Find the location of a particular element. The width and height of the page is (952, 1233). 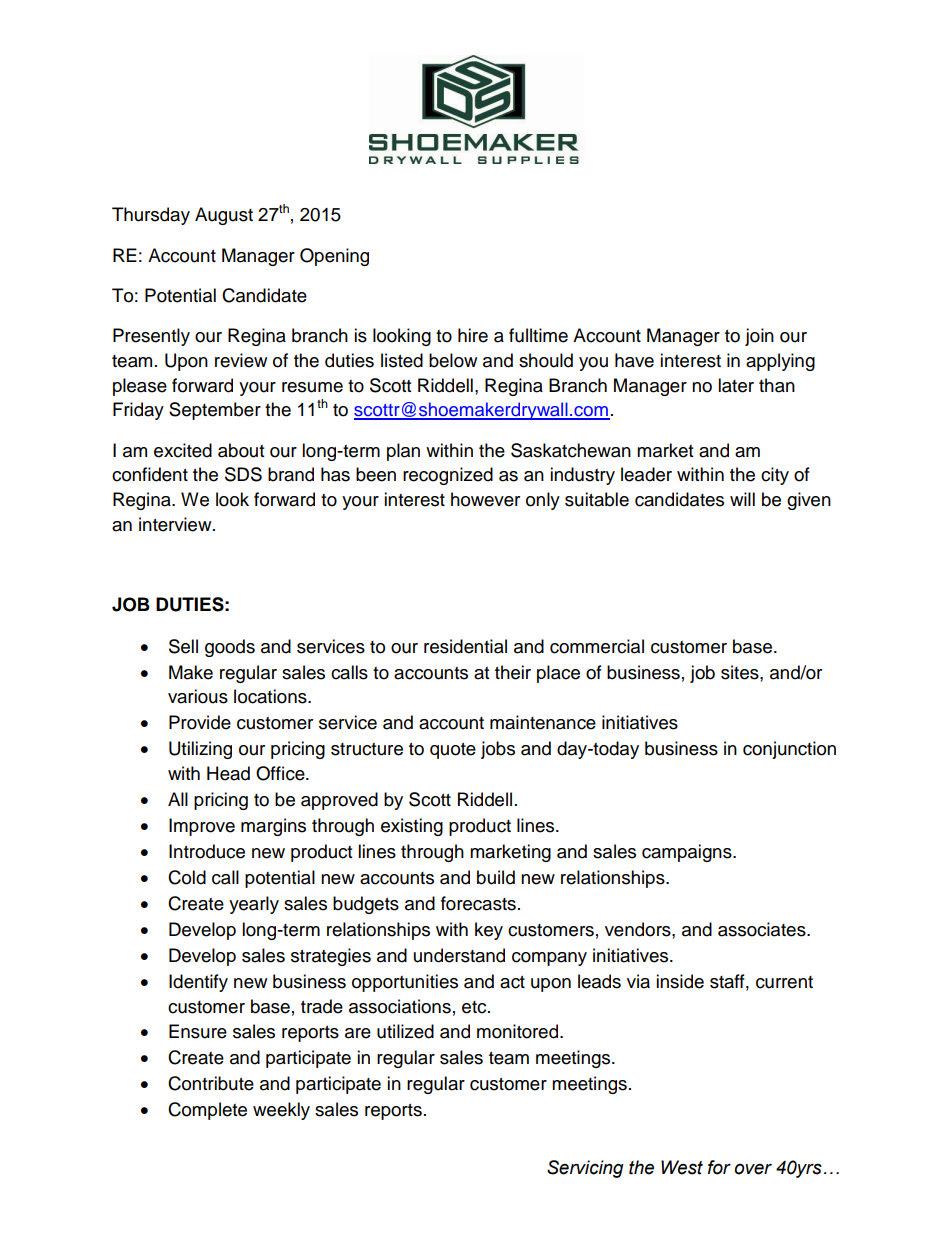

SDS is located at coordinates (243, 474).
